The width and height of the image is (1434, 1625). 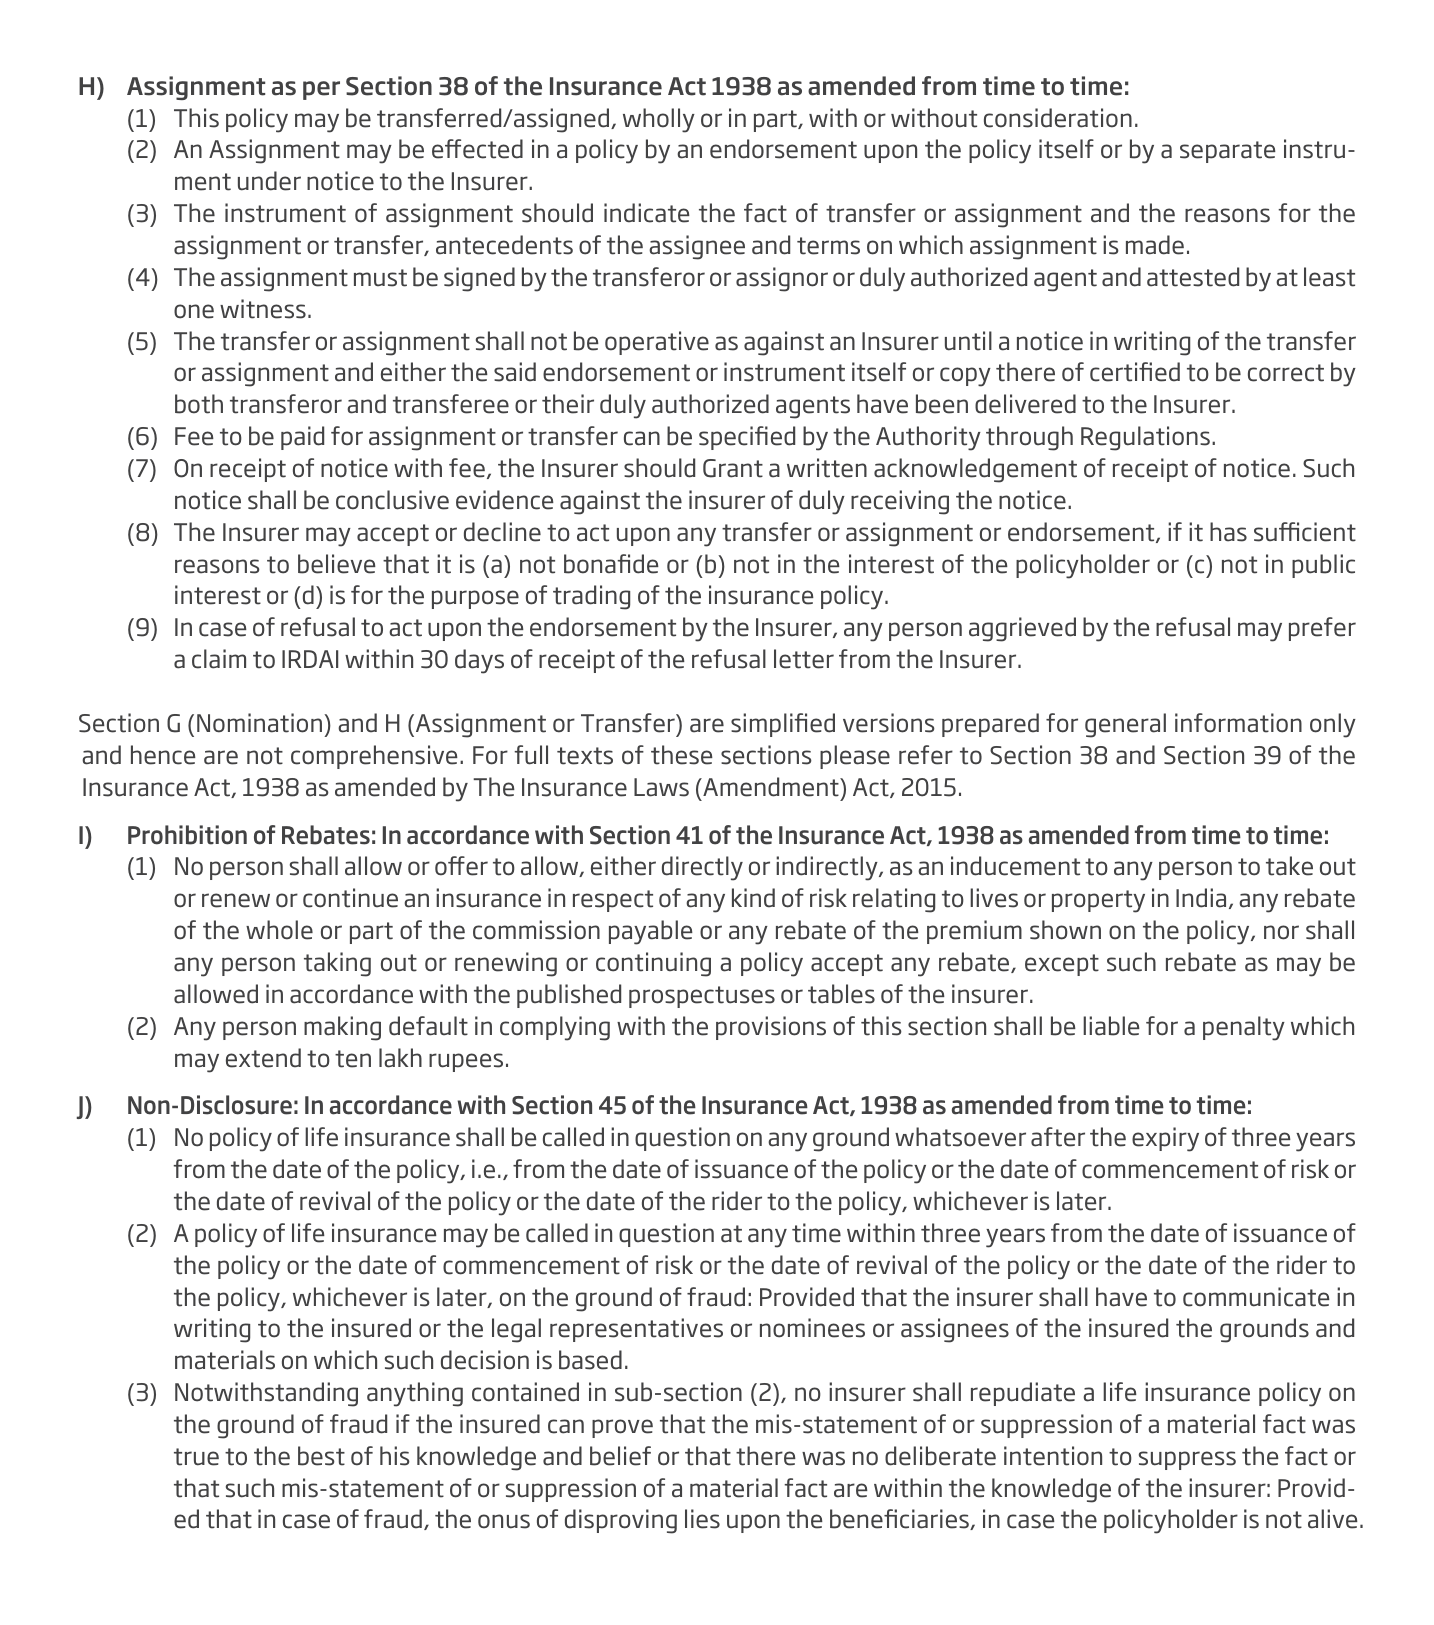 I want to click on separate, so click(x=1228, y=152).
